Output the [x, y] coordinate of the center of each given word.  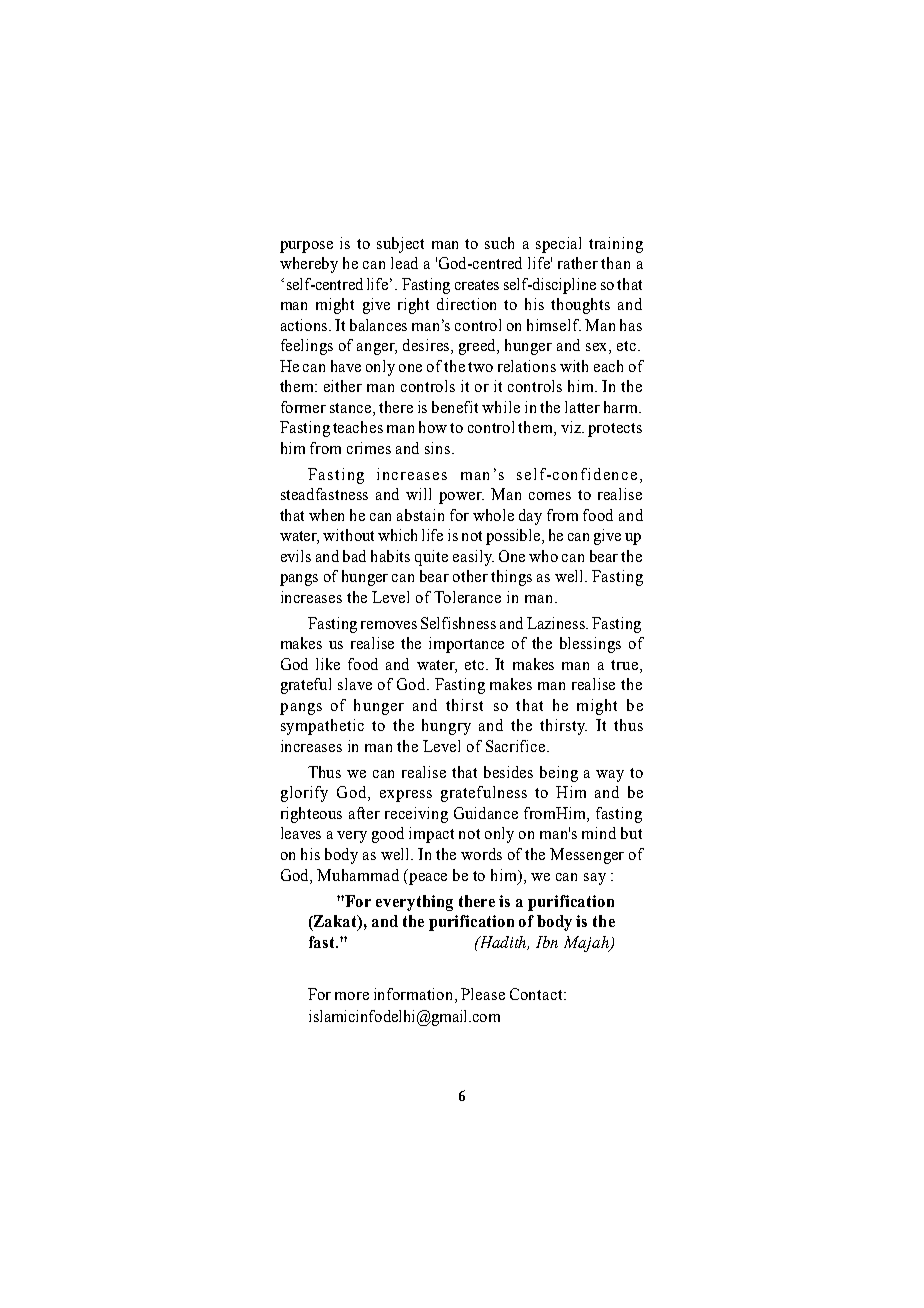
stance [352, 408]
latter [582, 407]
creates [477, 285]
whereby [309, 265]
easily [473, 558]
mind [599, 833]
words [481, 854]
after [364, 813]
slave [355, 684]
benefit [455, 407]
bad [354, 556]
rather [578, 263]
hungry [446, 727]
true [624, 665]
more [352, 996]
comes [550, 496]
